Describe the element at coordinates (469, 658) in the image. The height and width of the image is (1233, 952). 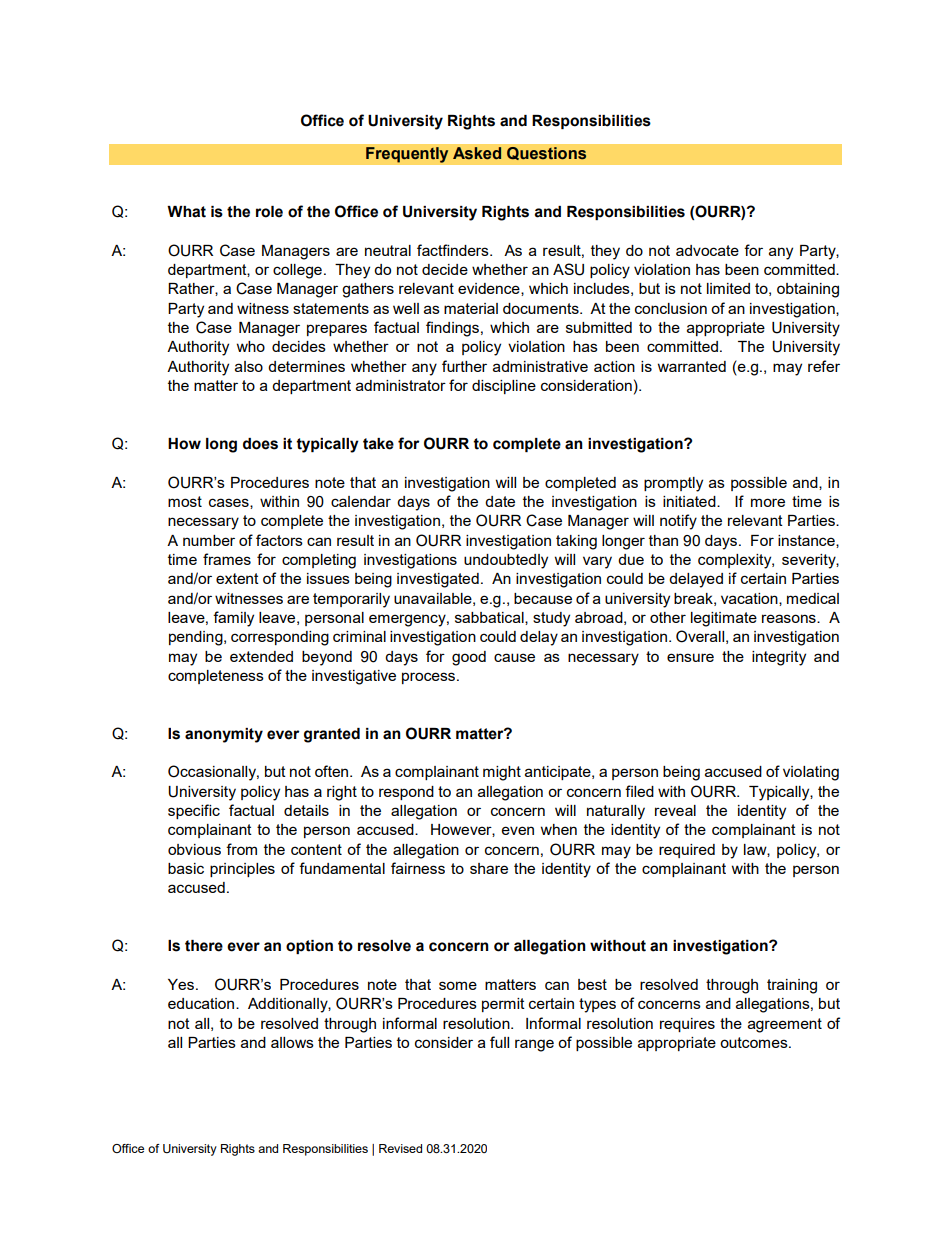
I see `good` at that location.
